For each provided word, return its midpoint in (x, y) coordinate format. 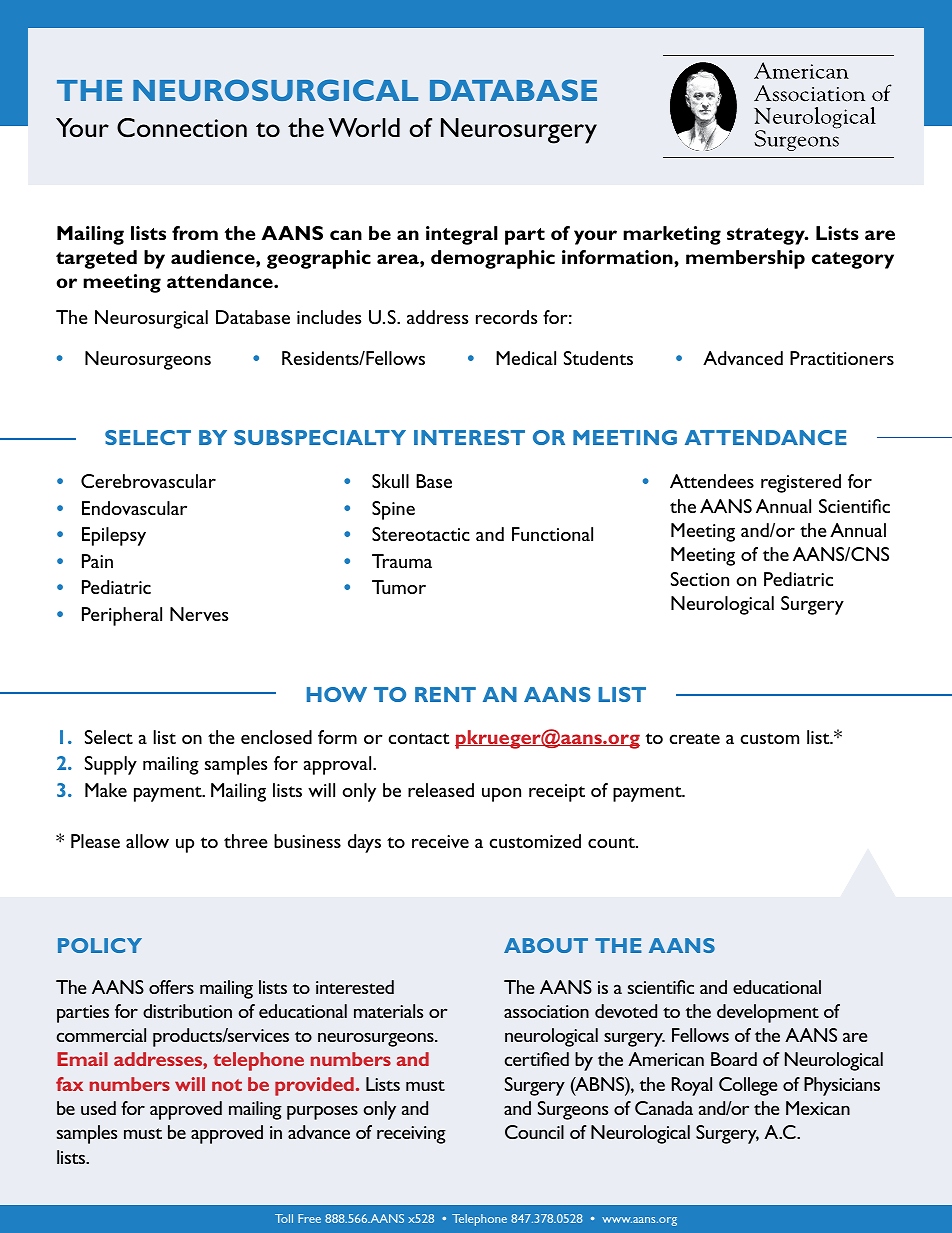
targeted (96, 259)
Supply (111, 765)
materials (388, 1011)
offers (171, 987)
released (441, 790)
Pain (97, 561)
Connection (182, 128)
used (98, 1108)
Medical (526, 358)
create (694, 738)
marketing (672, 235)
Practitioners (842, 358)
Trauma (402, 561)
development (768, 1013)
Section (700, 579)
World (364, 127)
